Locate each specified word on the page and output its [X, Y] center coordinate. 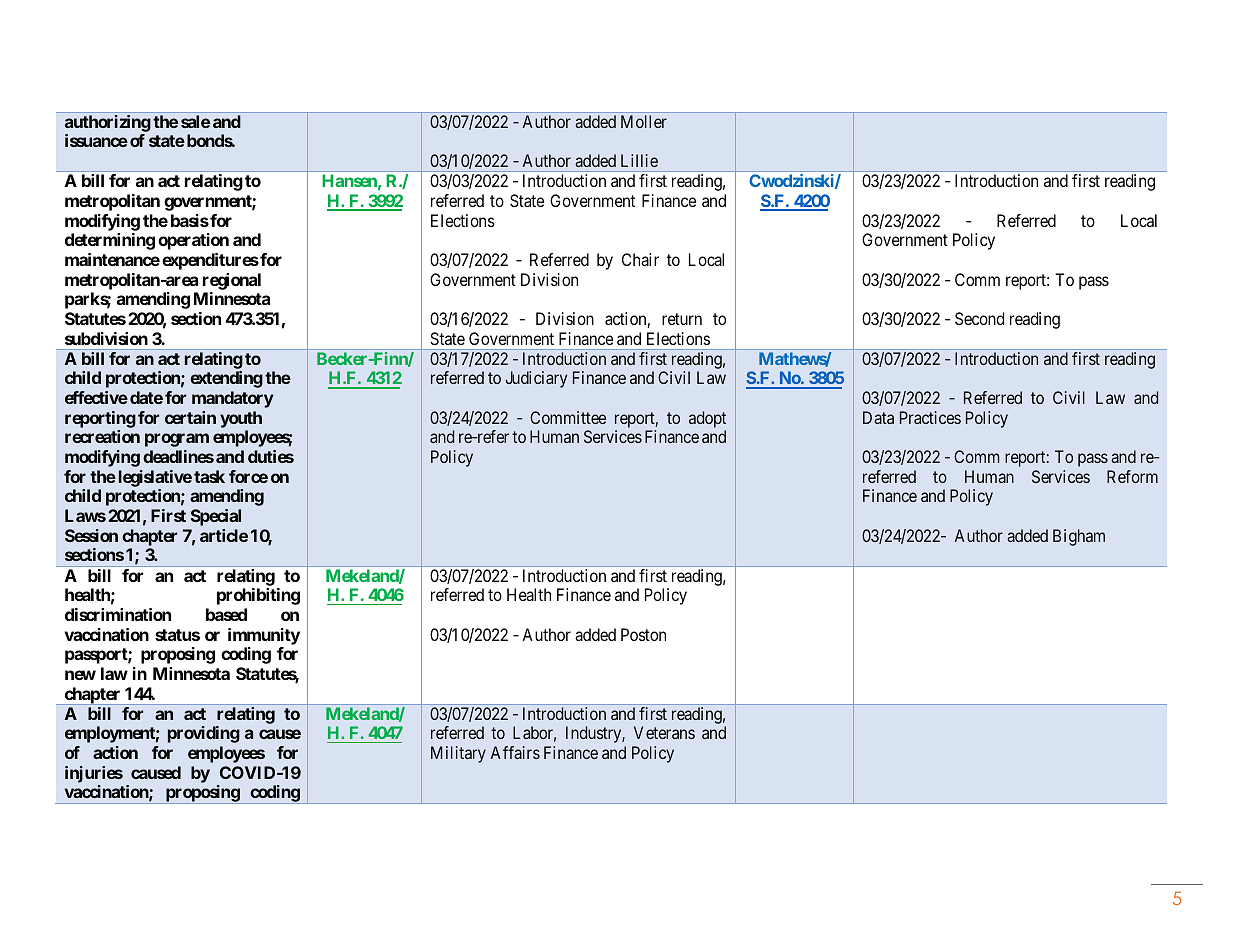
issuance [96, 140]
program [177, 440]
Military [458, 754]
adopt [707, 419]
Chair [640, 259]
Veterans [664, 732]
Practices [930, 417]
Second [979, 318]
